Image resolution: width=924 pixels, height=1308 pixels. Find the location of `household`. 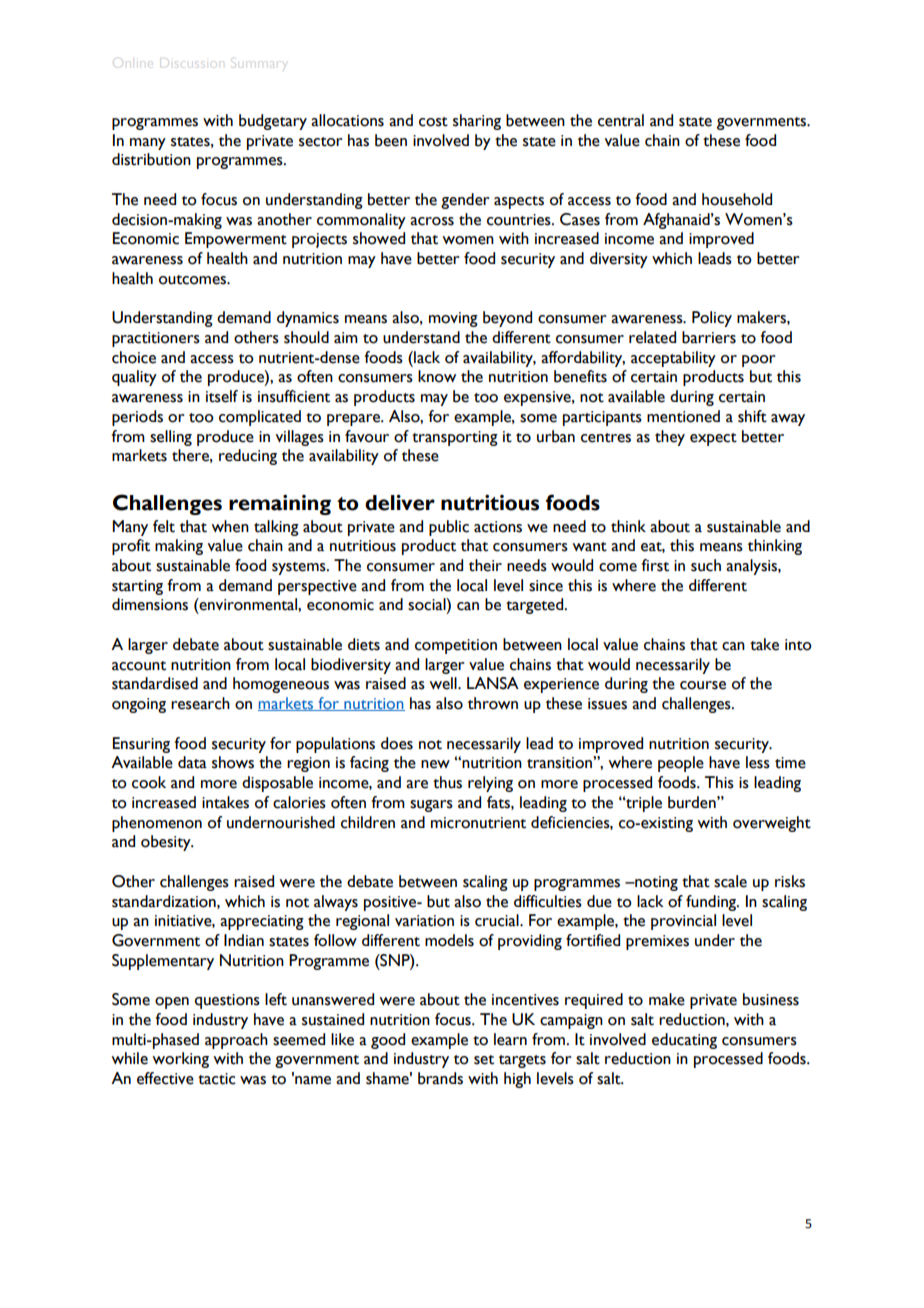

household is located at coordinates (737, 199).
